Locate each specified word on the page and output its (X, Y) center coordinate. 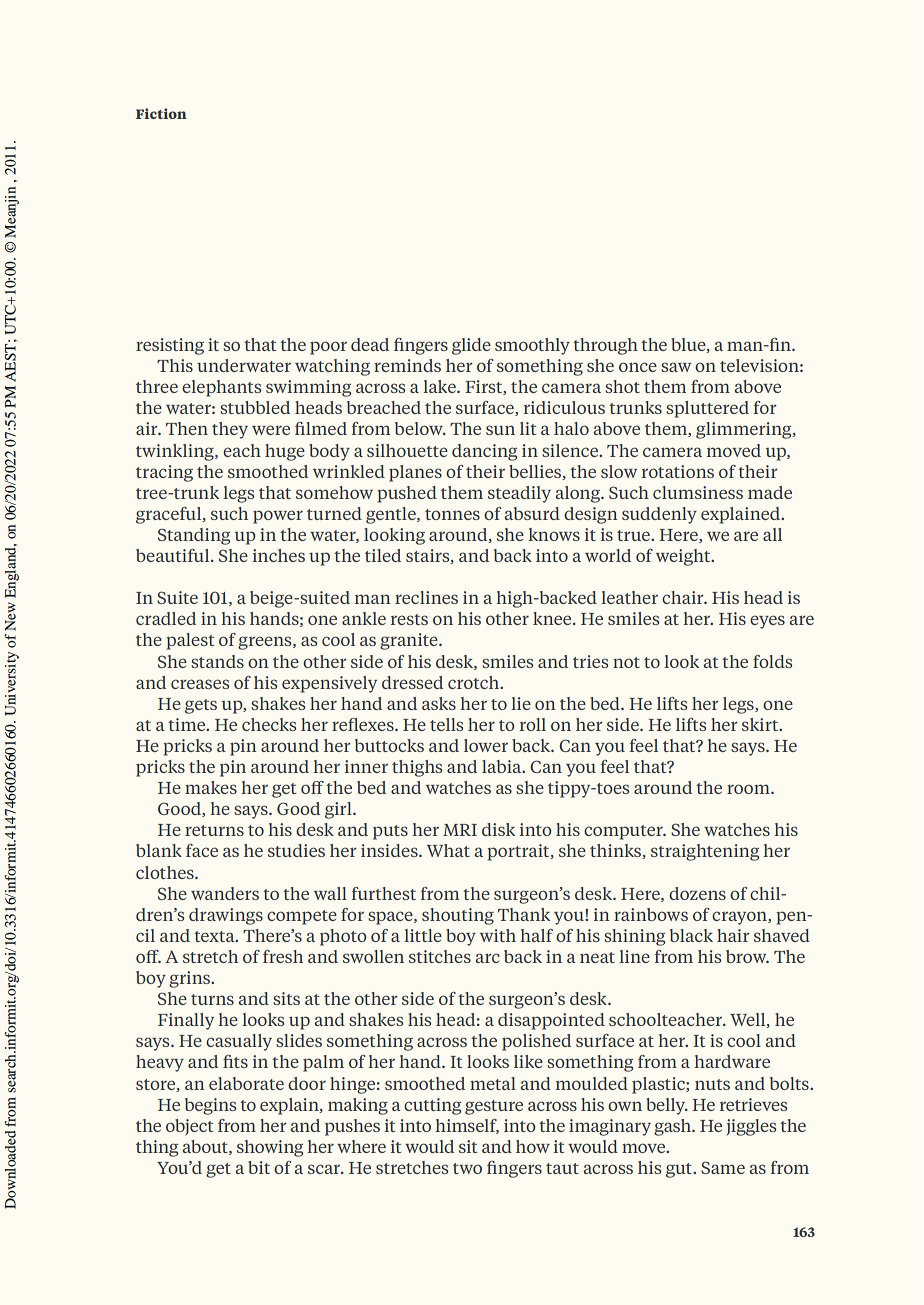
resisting (170, 346)
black (691, 935)
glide (471, 346)
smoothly (532, 346)
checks (269, 724)
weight (684, 557)
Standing (194, 536)
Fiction (161, 113)
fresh (283, 956)
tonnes (452, 514)
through (605, 346)
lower (486, 745)
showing (270, 1148)
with (498, 935)
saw (676, 367)
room (749, 789)
